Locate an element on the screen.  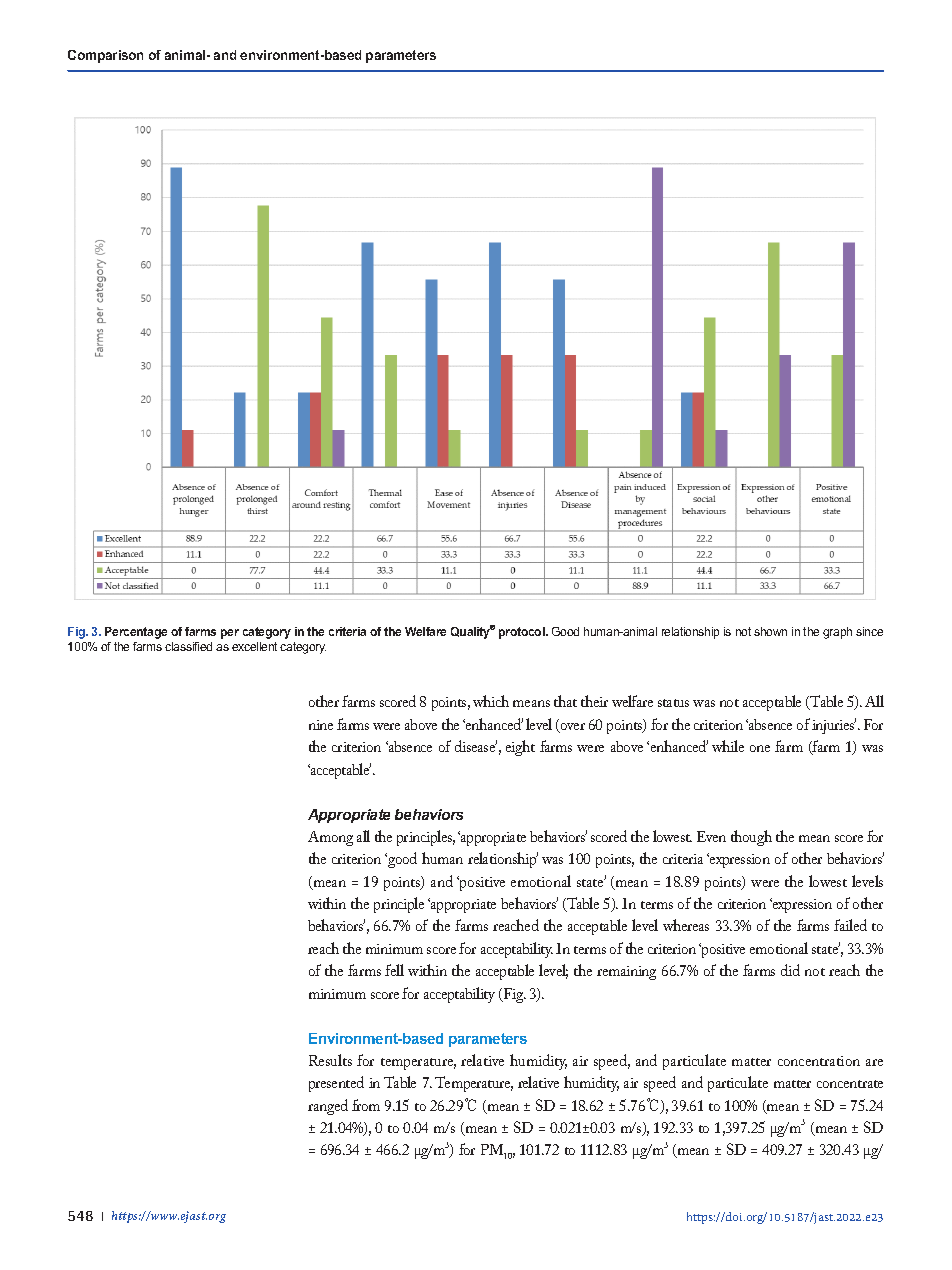
which is located at coordinates (491, 701).
